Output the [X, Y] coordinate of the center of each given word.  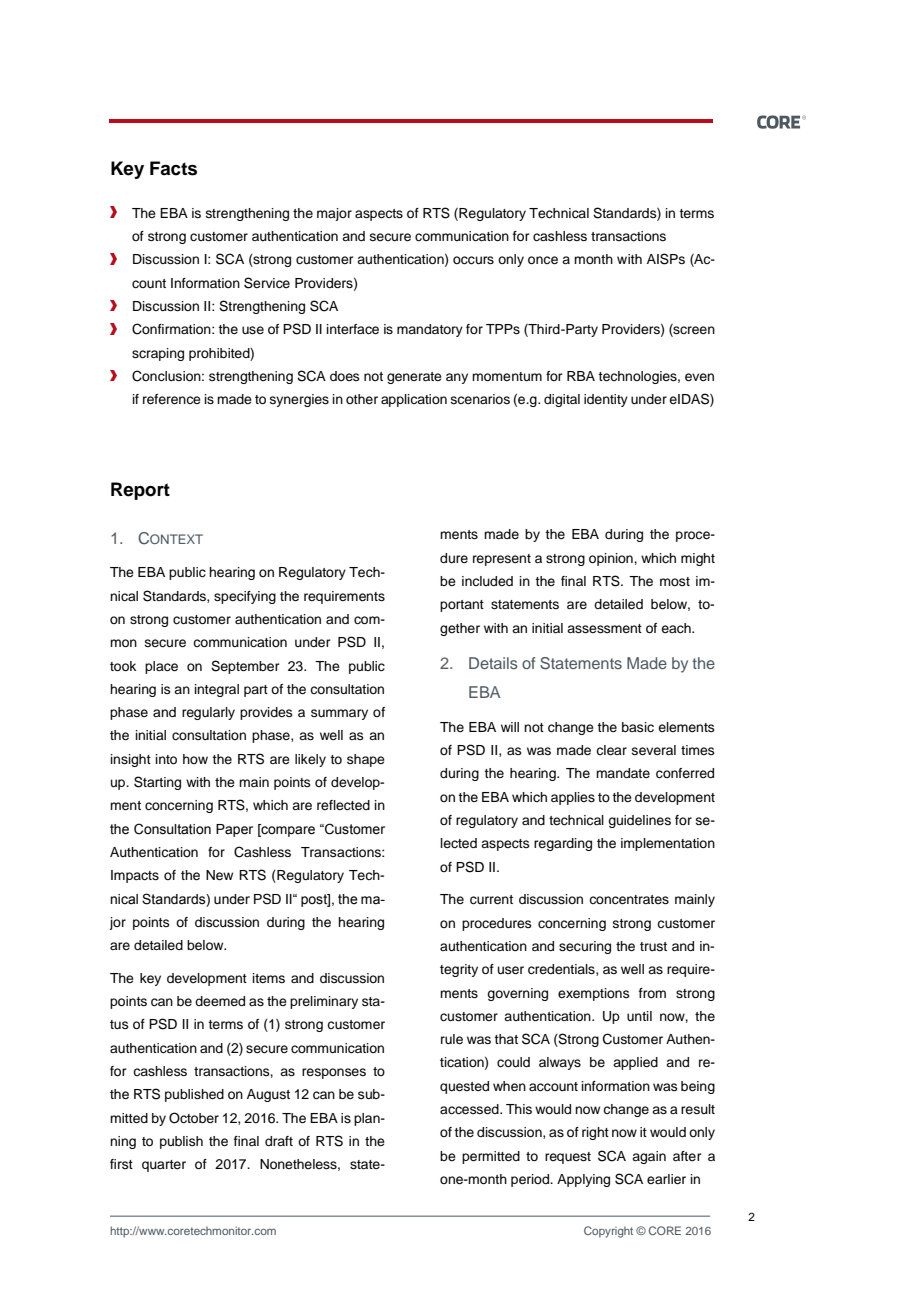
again [649, 1157]
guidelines [639, 821]
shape [366, 760]
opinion [612, 559]
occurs [473, 260]
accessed [470, 1109]
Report [140, 491]
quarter [164, 1166]
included [487, 581]
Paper [234, 830]
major [334, 214]
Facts [173, 168]
